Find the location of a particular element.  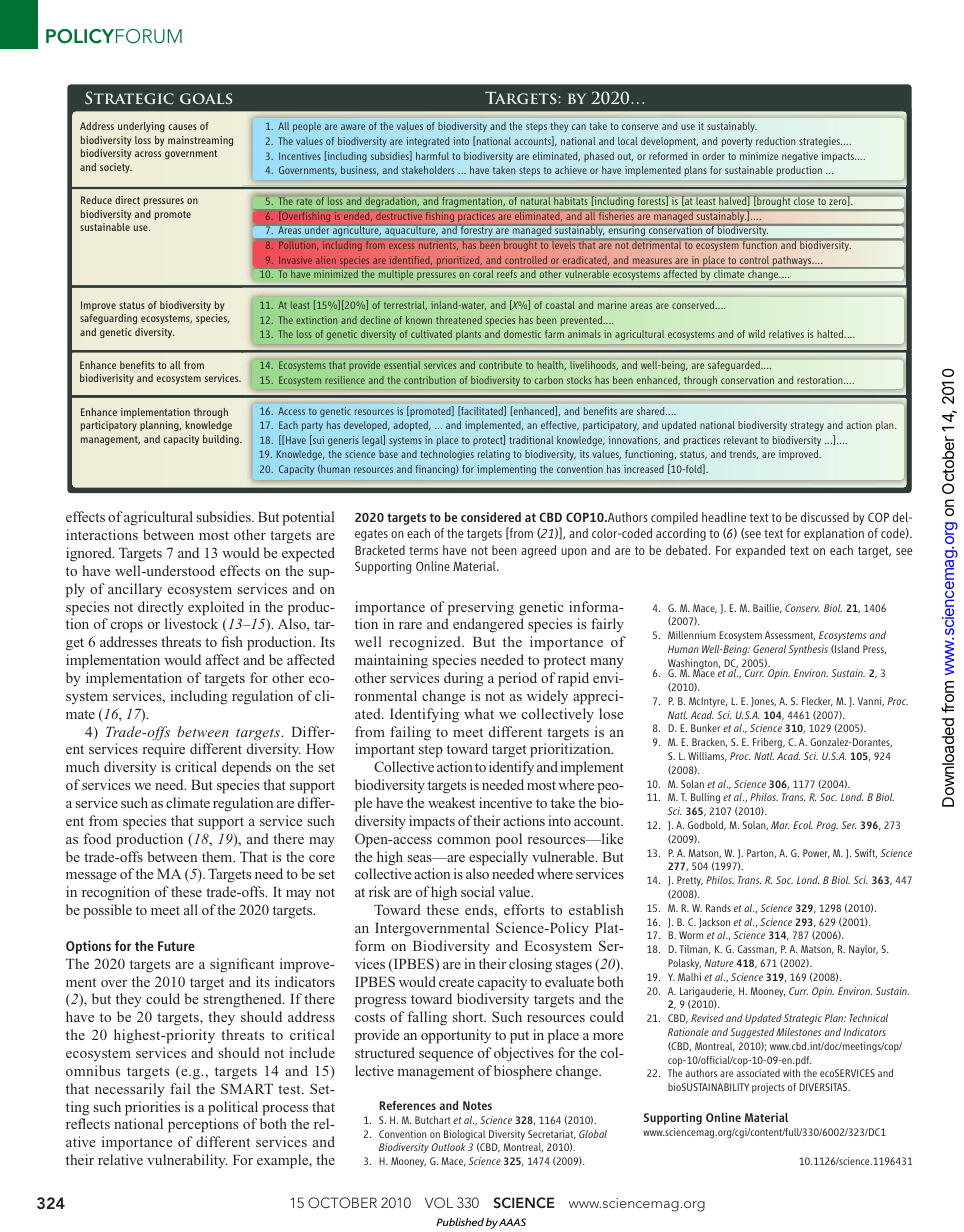

order is located at coordinates (714, 156).
